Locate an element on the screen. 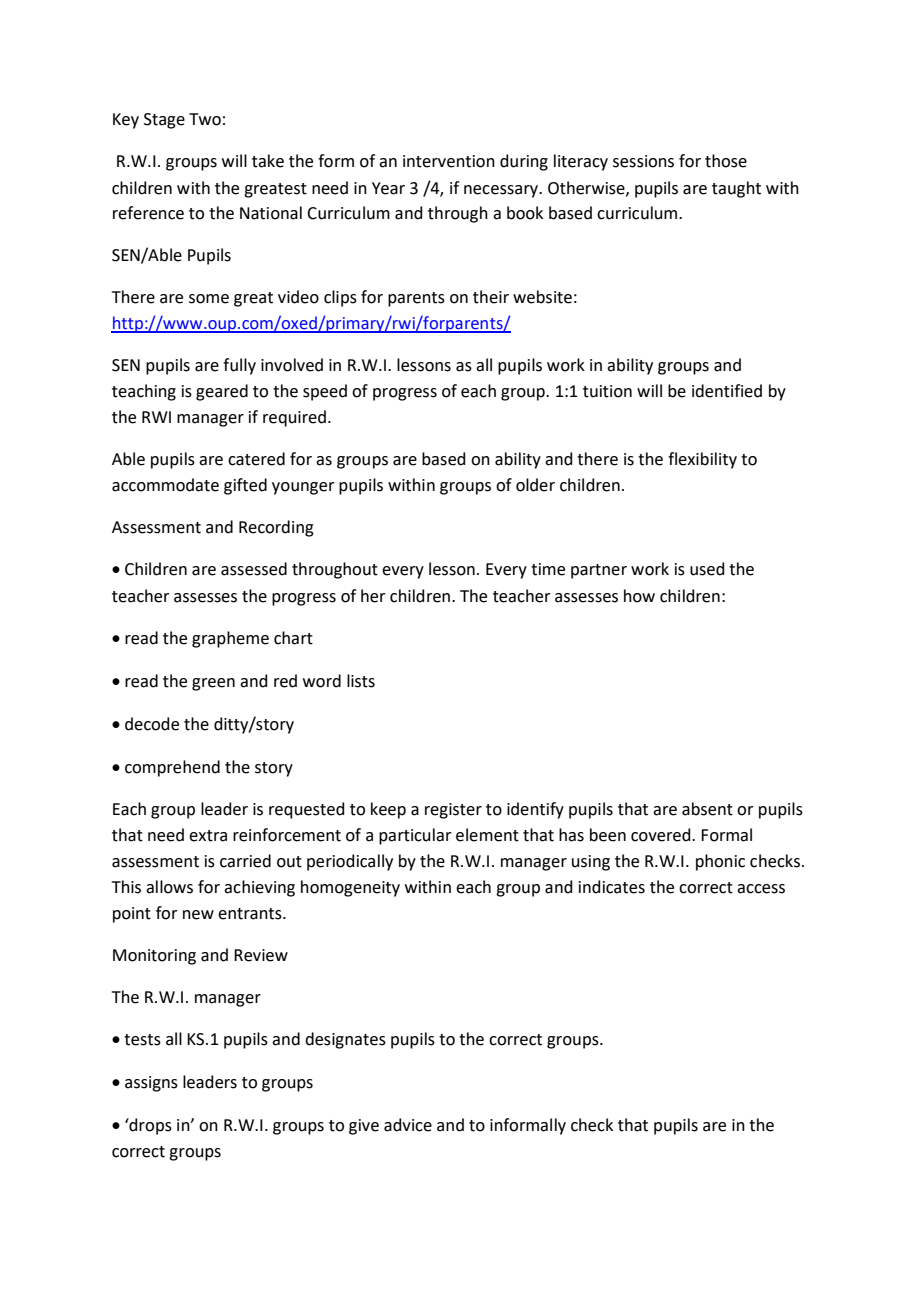 This screenshot has height=1308, width=924. access is located at coordinates (761, 889).
